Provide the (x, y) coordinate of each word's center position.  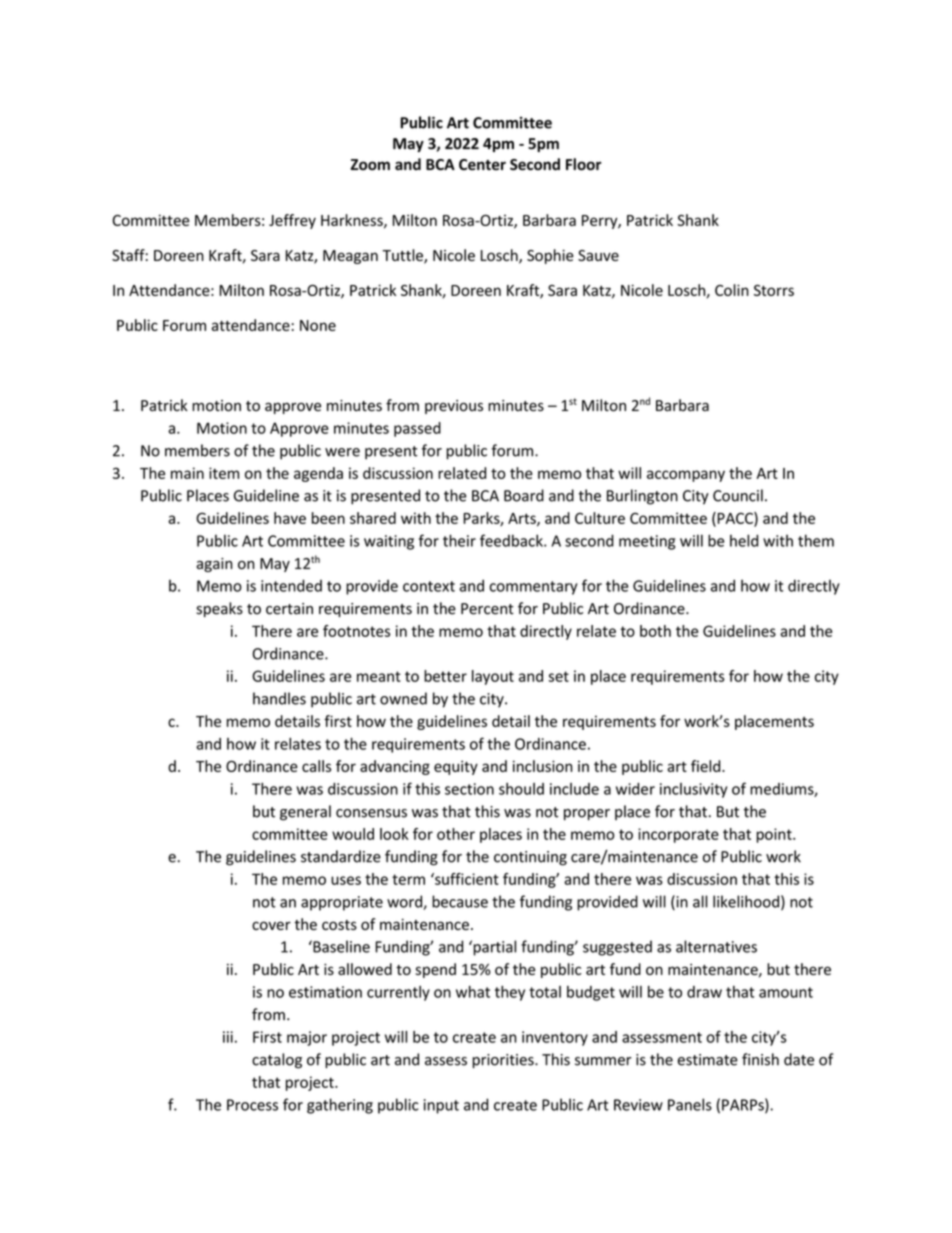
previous (454, 407)
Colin (732, 290)
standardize (341, 856)
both (655, 631)
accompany (686, 476)
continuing (530, 858)
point (775, 835)
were (342, 452)
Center (482, 165)
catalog (277, 1061)
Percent (487, 609)
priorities (504, 1061)
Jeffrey (292, 221)
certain (289, 609)
